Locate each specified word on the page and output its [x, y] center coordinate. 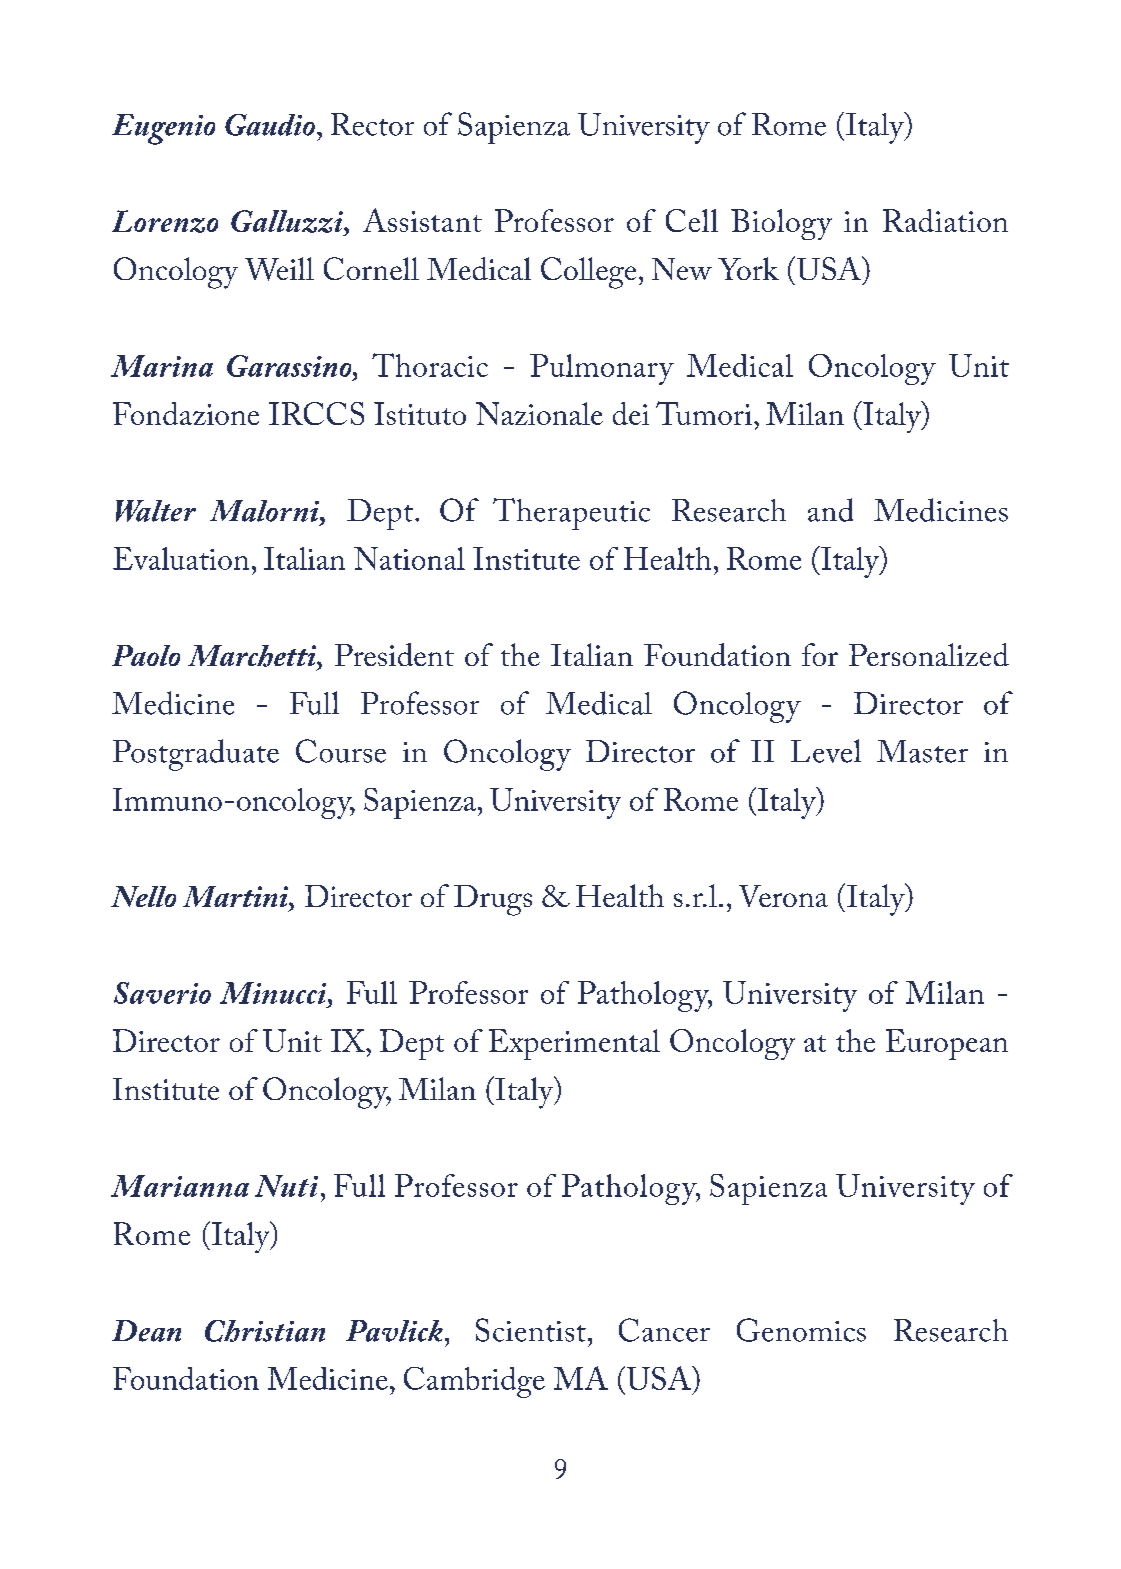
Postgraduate [196, 755]
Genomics [801, 1330]
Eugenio [163, 129]
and [830, 510]
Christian [265, 1331]
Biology [781, 224]
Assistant [422, 220]
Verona [783, 896]
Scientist [531, 1330]
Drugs [493, 900]
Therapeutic [571, 514]
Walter [156, 511]
